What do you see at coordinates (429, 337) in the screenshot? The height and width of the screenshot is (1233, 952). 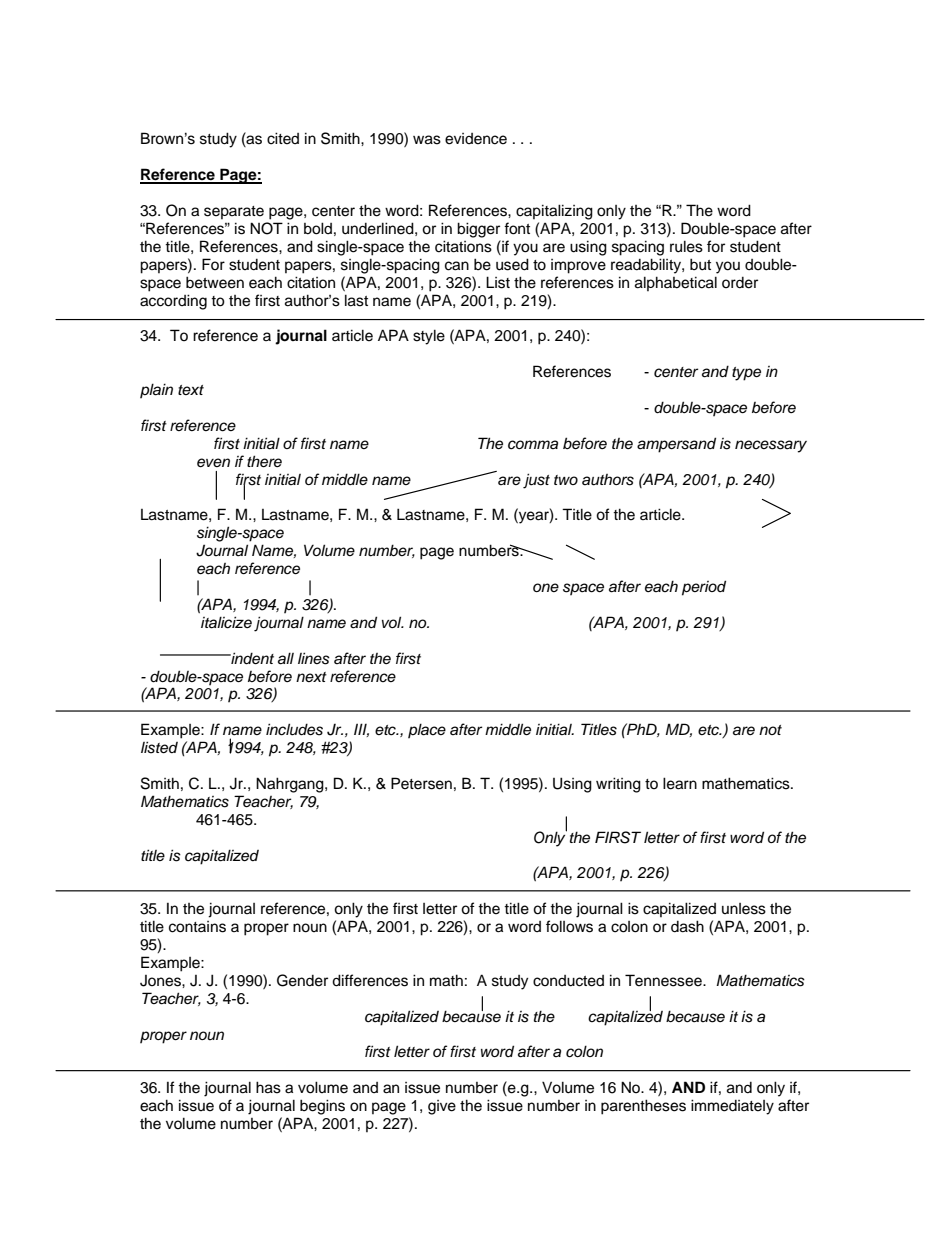 I see `style` at bounding box center [429, 337].
